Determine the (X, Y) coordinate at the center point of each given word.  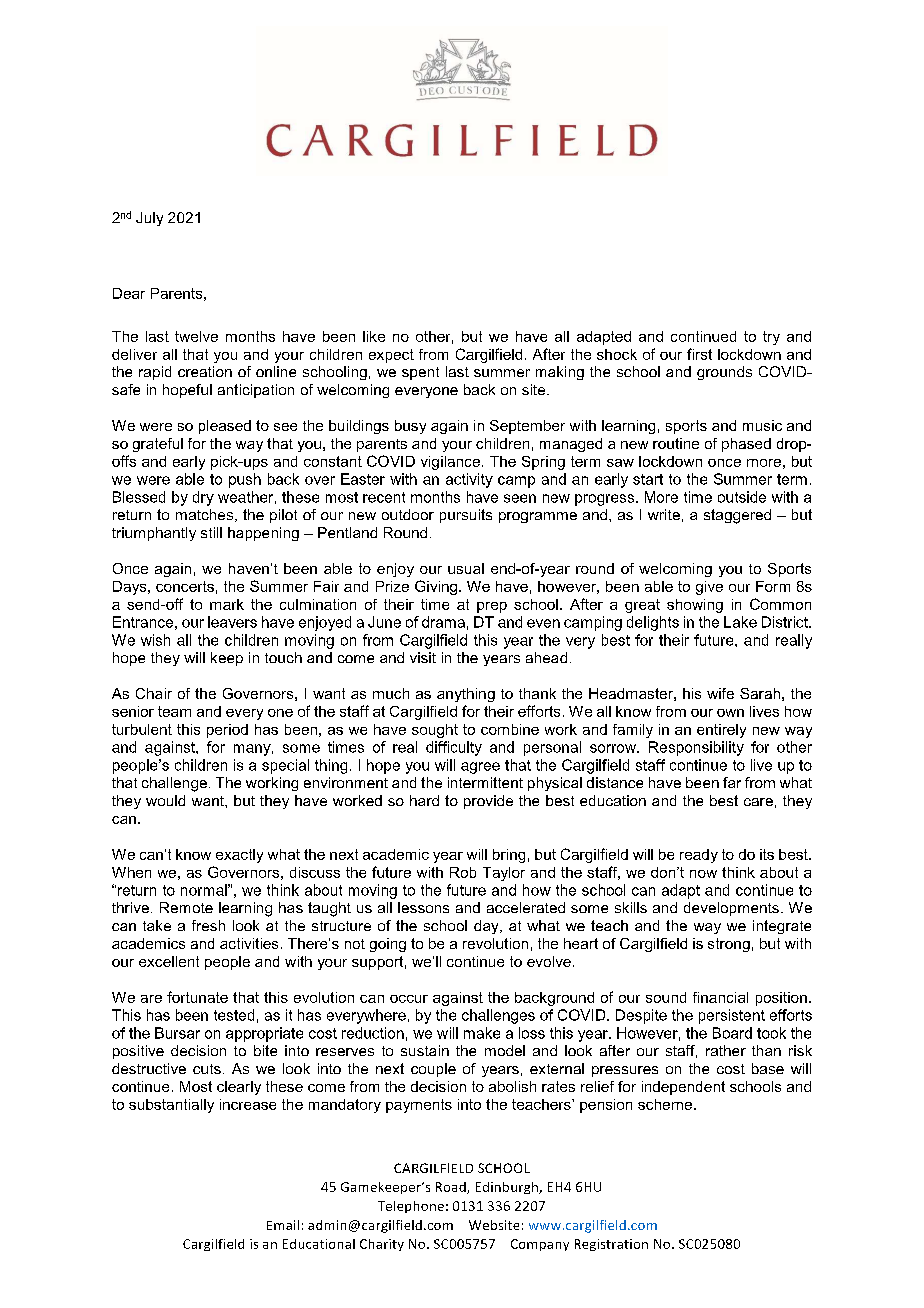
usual (466, 568)
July (149, 219)
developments (731, 909)
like (374, 336)
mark (227, 604)
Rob (463, 872)
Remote (186, 907)
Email (283, 1225)
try (771, 338)
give (709, 588)
